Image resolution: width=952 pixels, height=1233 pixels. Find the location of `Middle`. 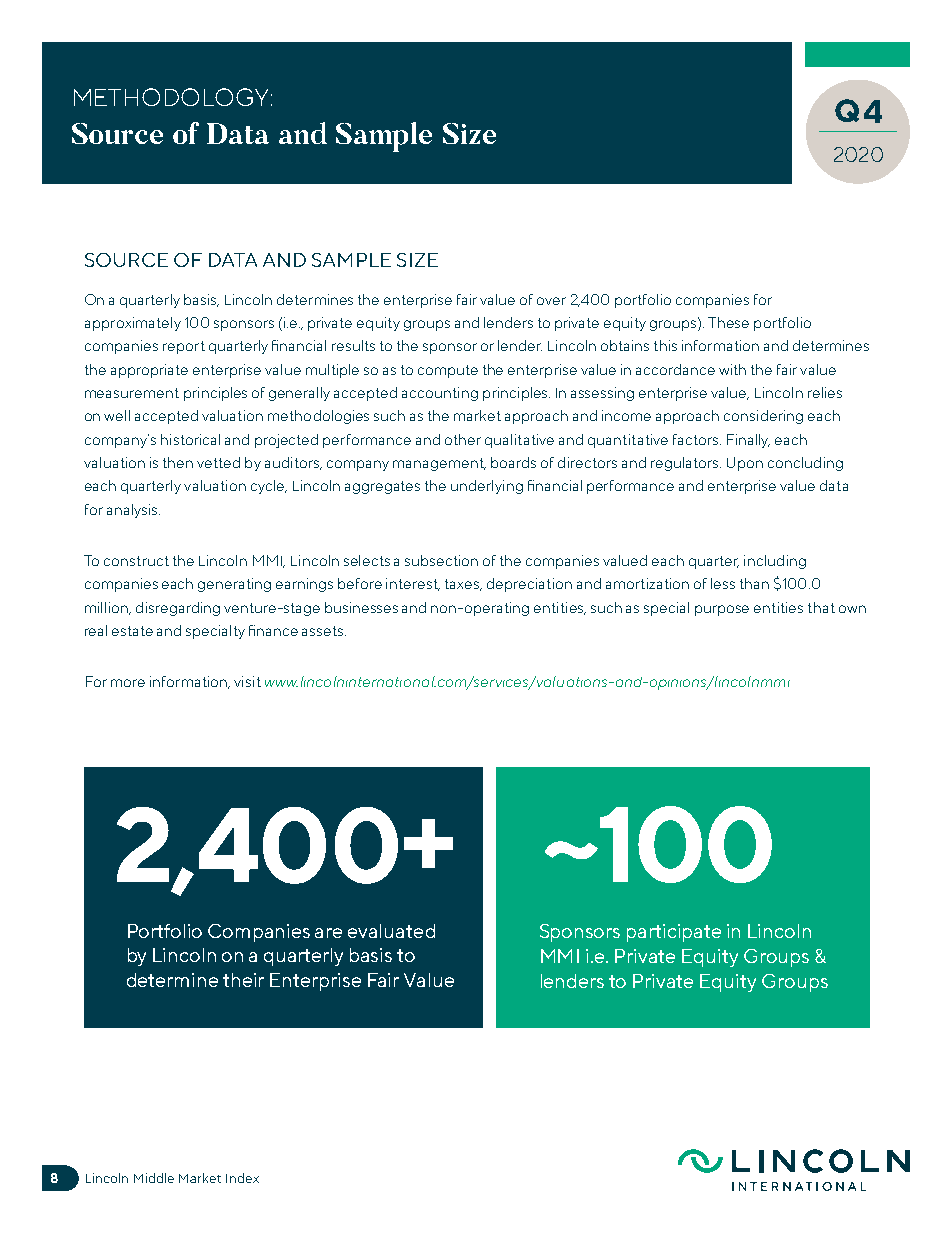

Middle is located at coordinates (154, 1178).
